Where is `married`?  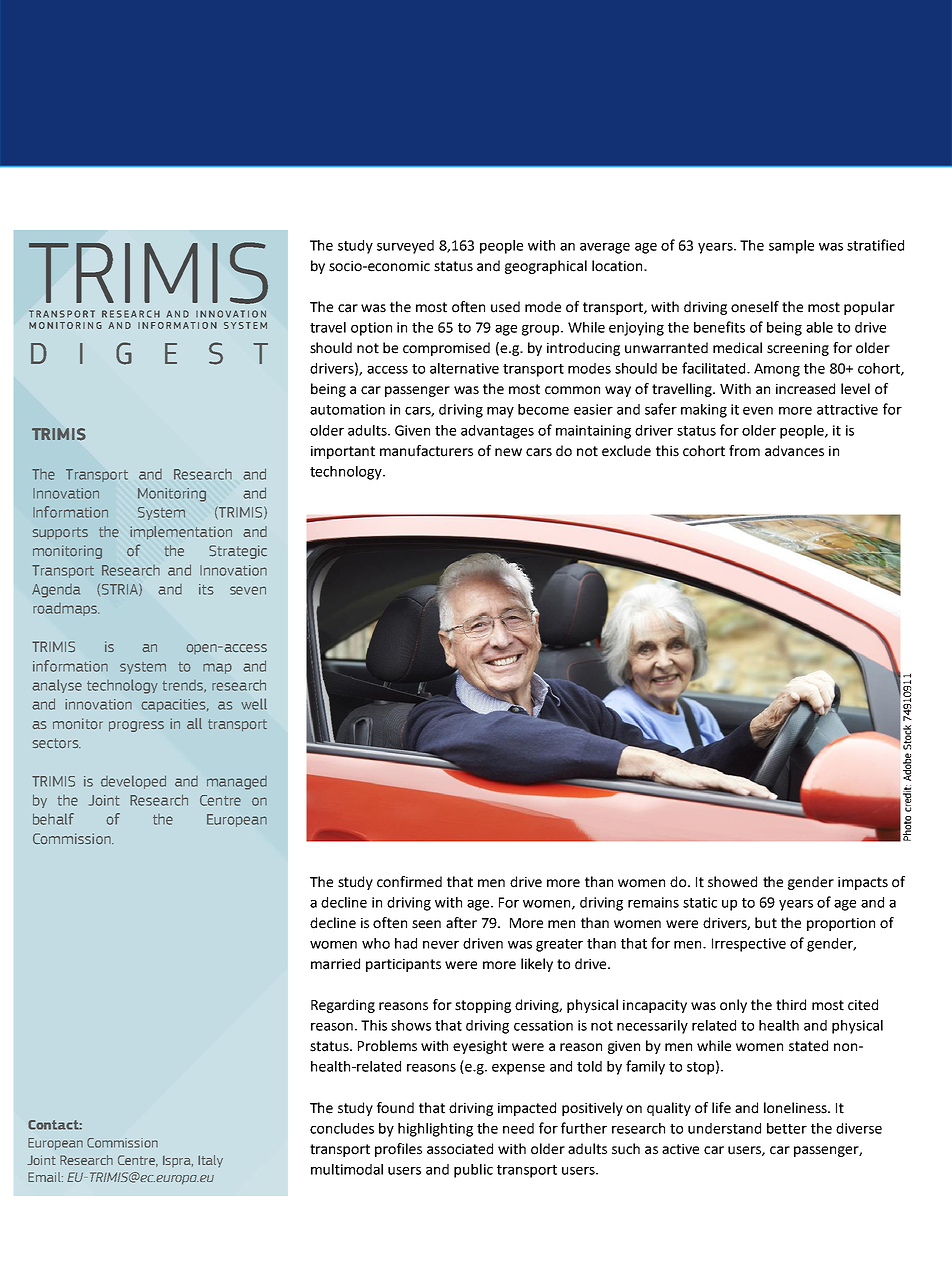
married is located at coordinates (335, 964).
